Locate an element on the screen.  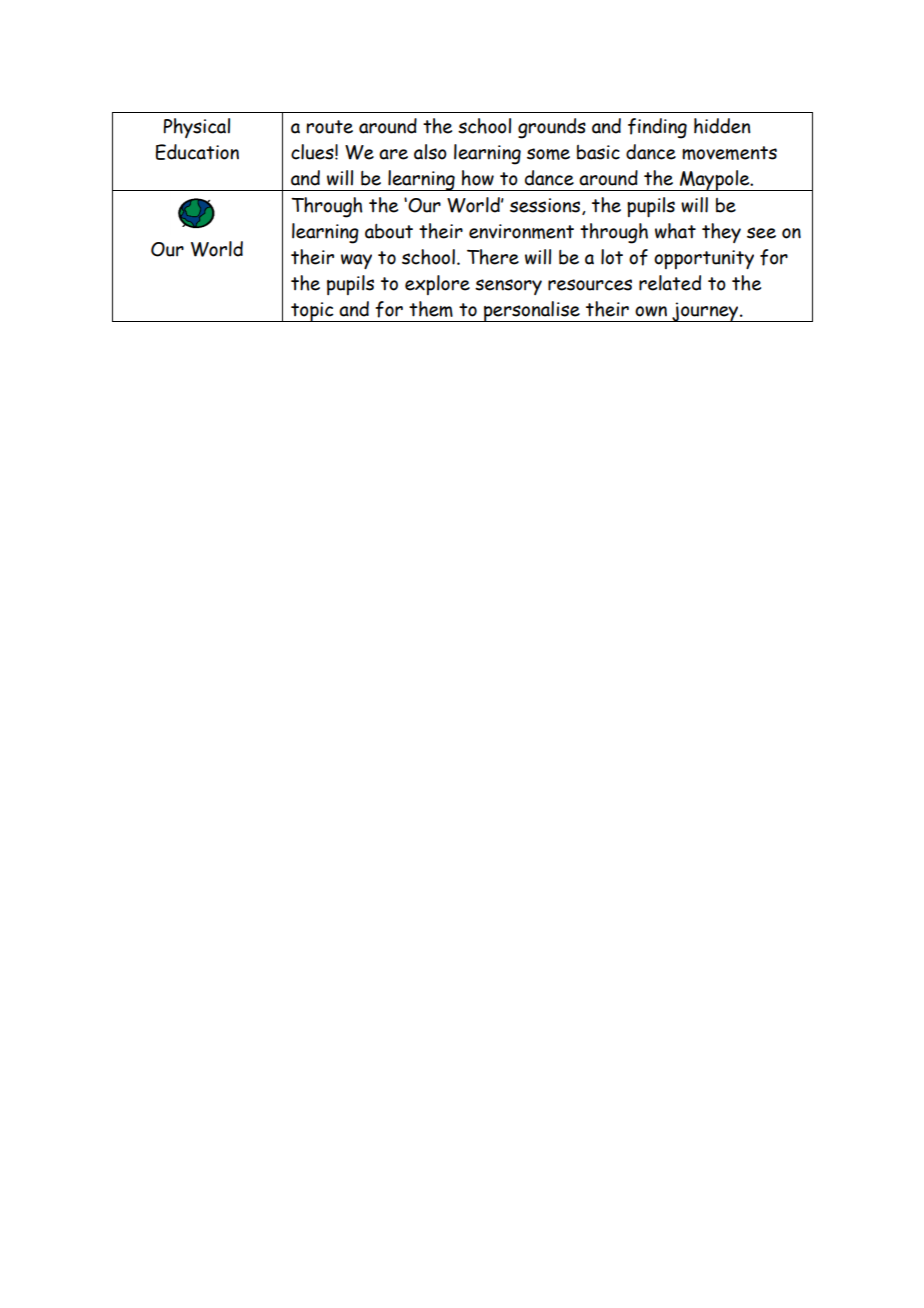
way is located at coordinates (356, 261).
